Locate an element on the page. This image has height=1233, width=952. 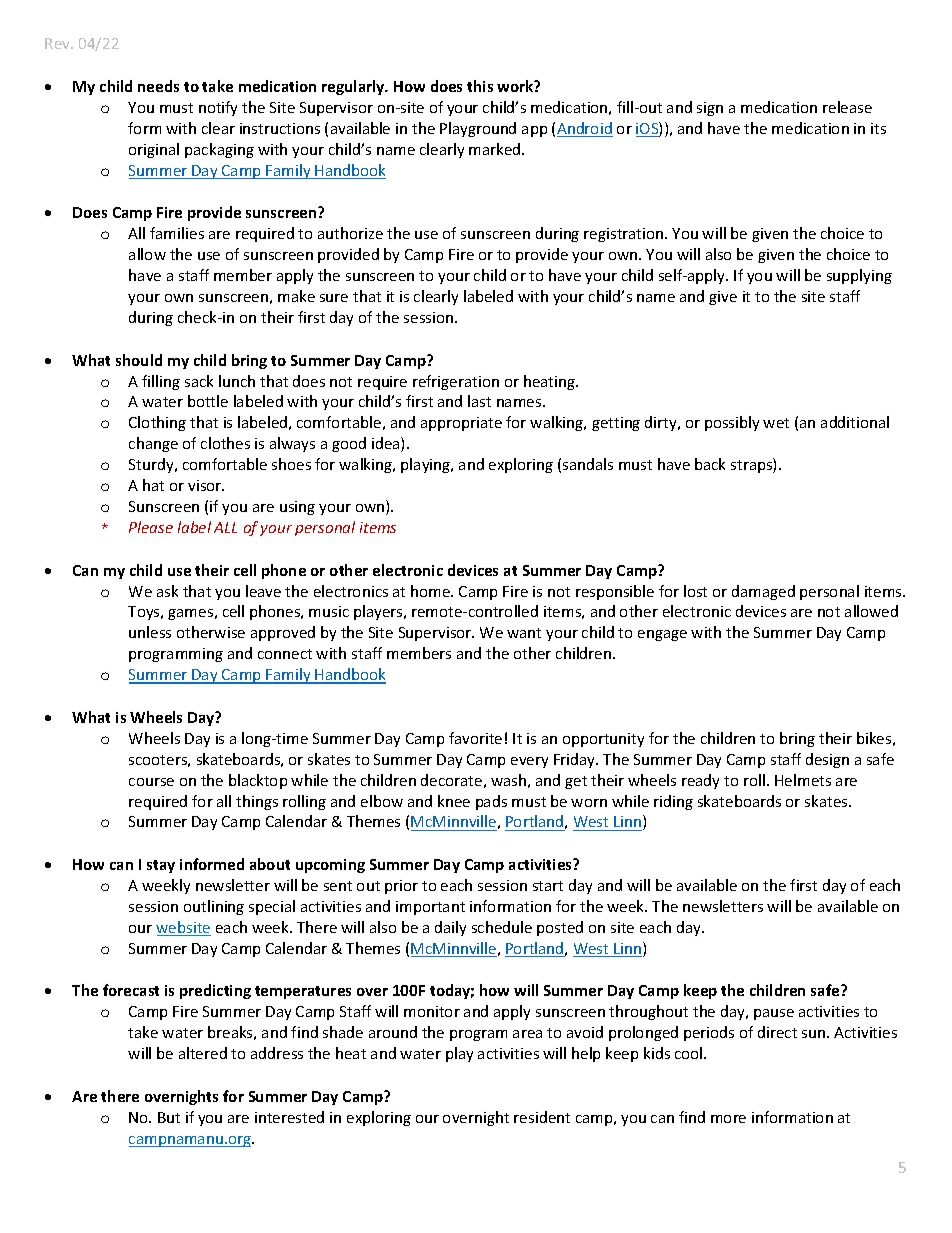
release is located at coordinates (847, 107).
